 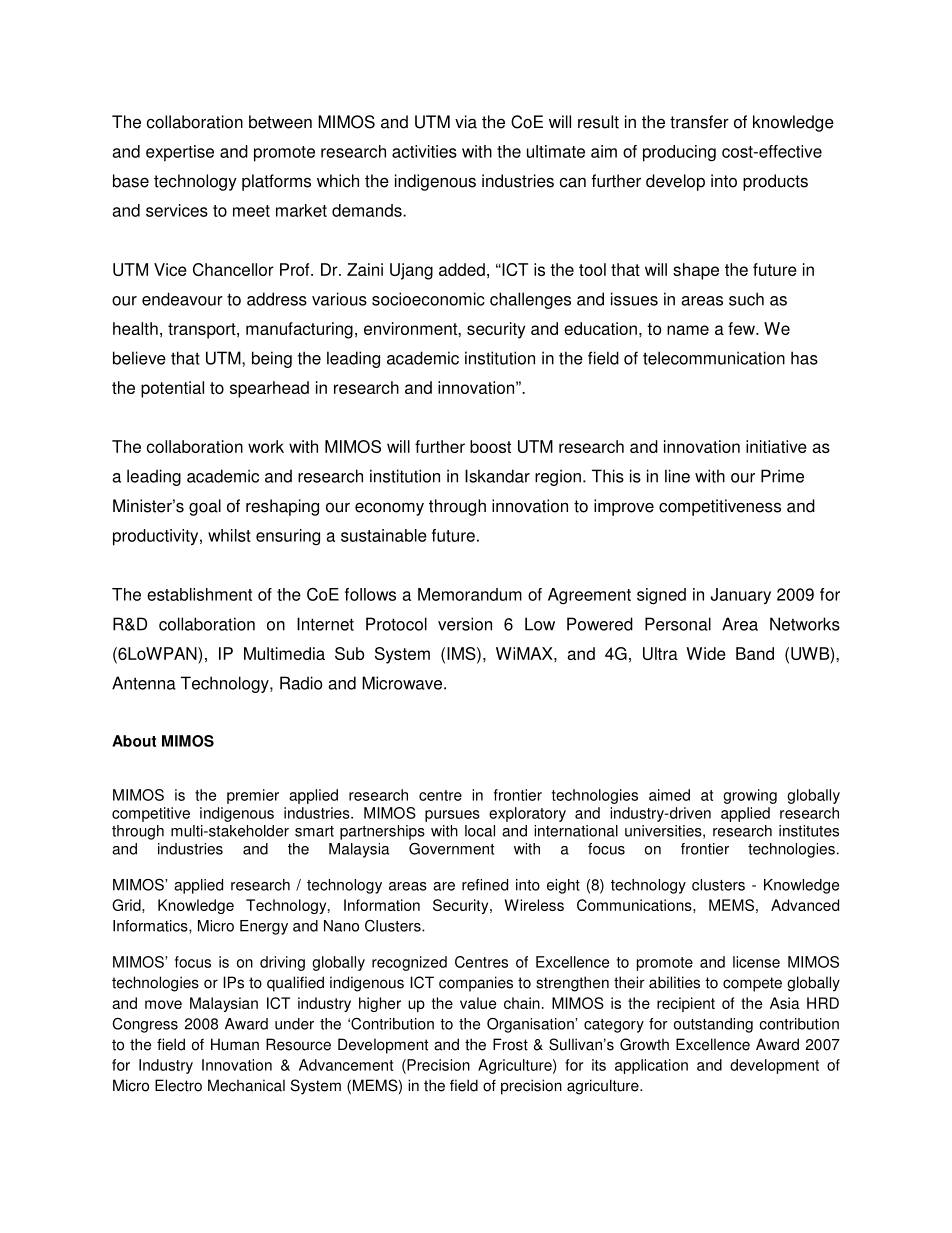 What do you see at coordinates (713, 1025) in the page?
I see `outstanding` at bounding box center [713, 1025].
